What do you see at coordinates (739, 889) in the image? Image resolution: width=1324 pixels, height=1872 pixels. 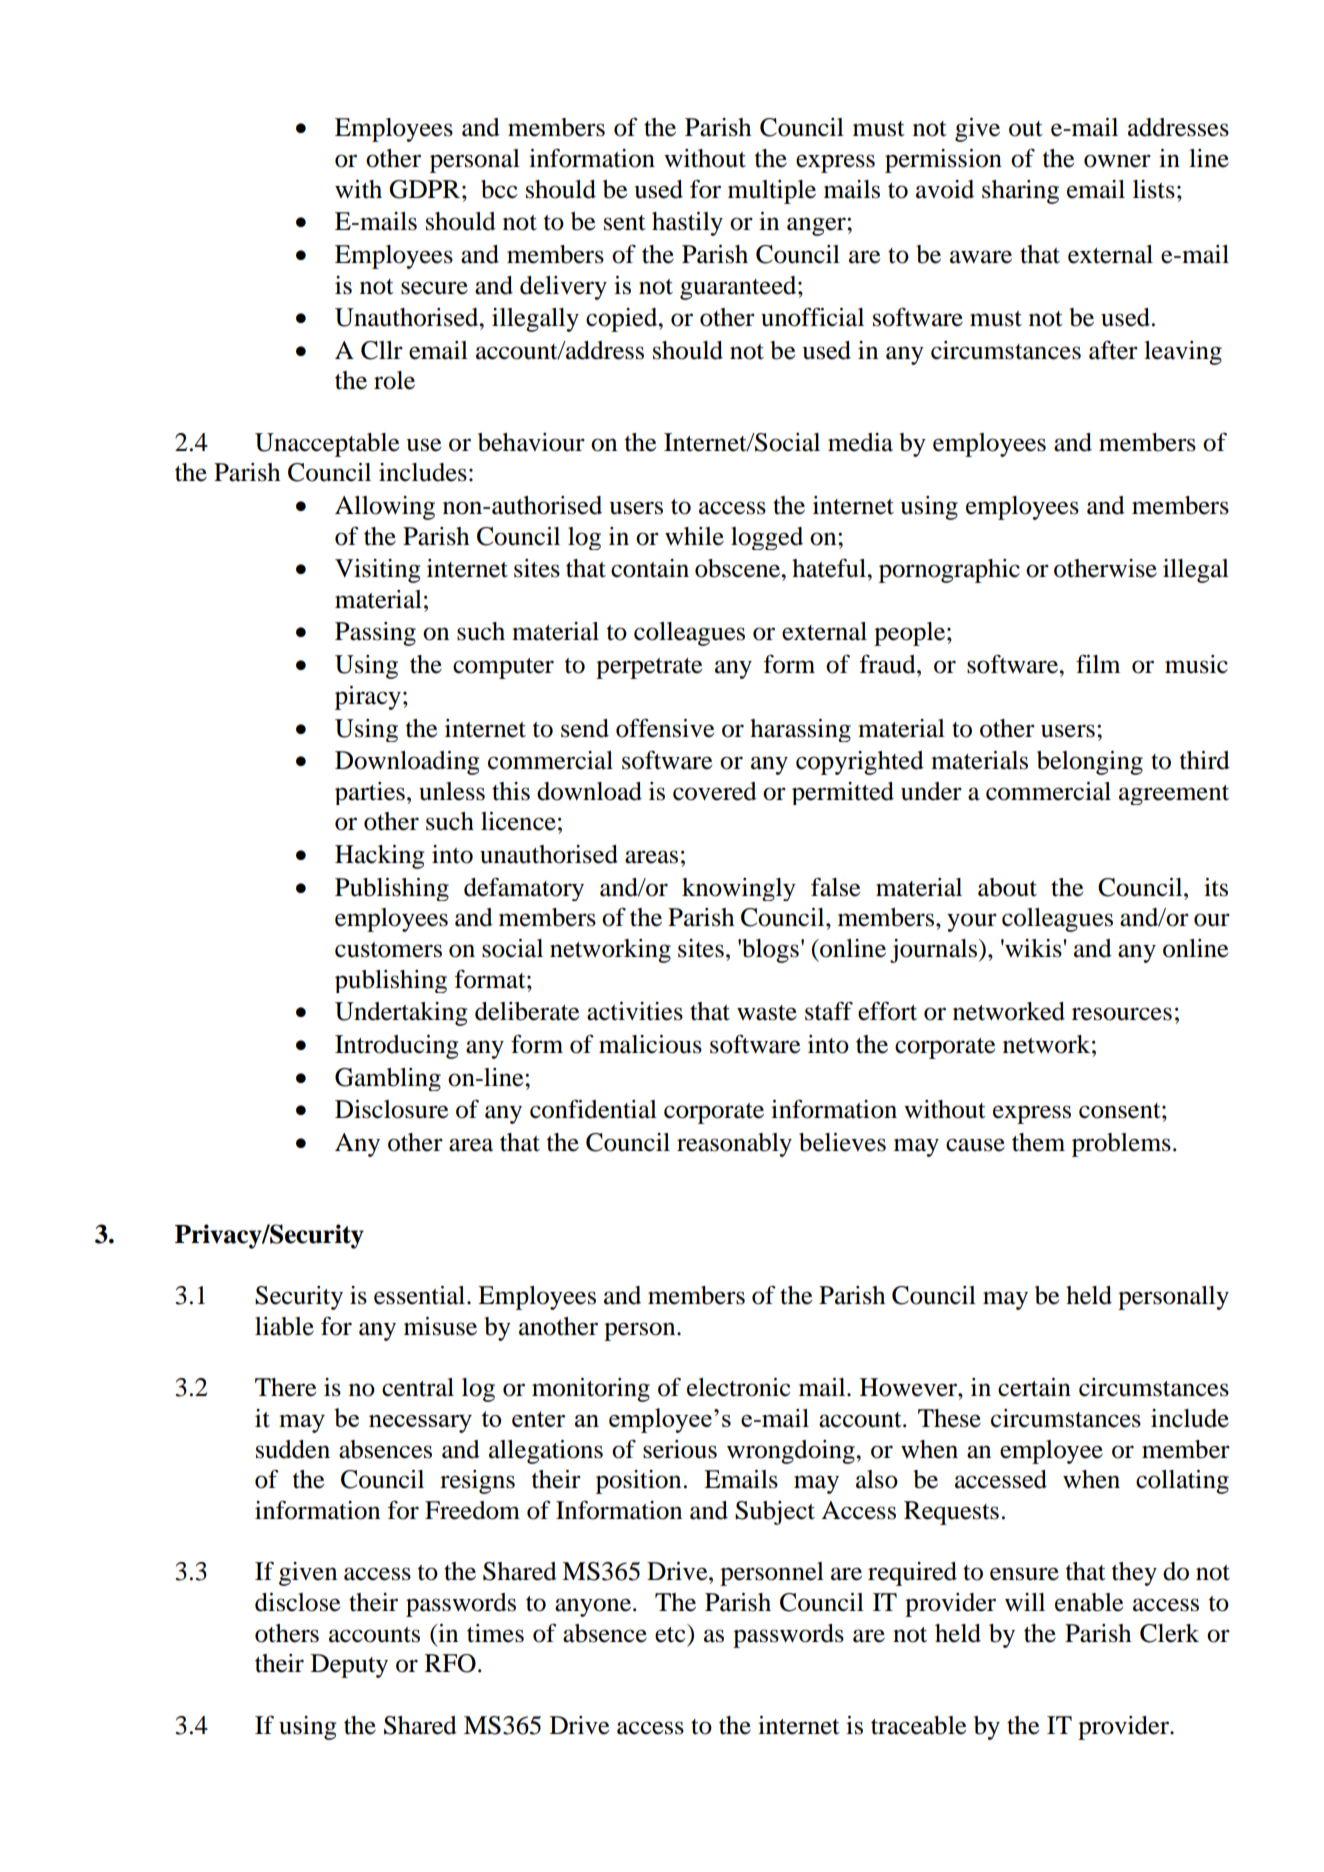 I see `knowingly` at bounding box center [739, 889].
